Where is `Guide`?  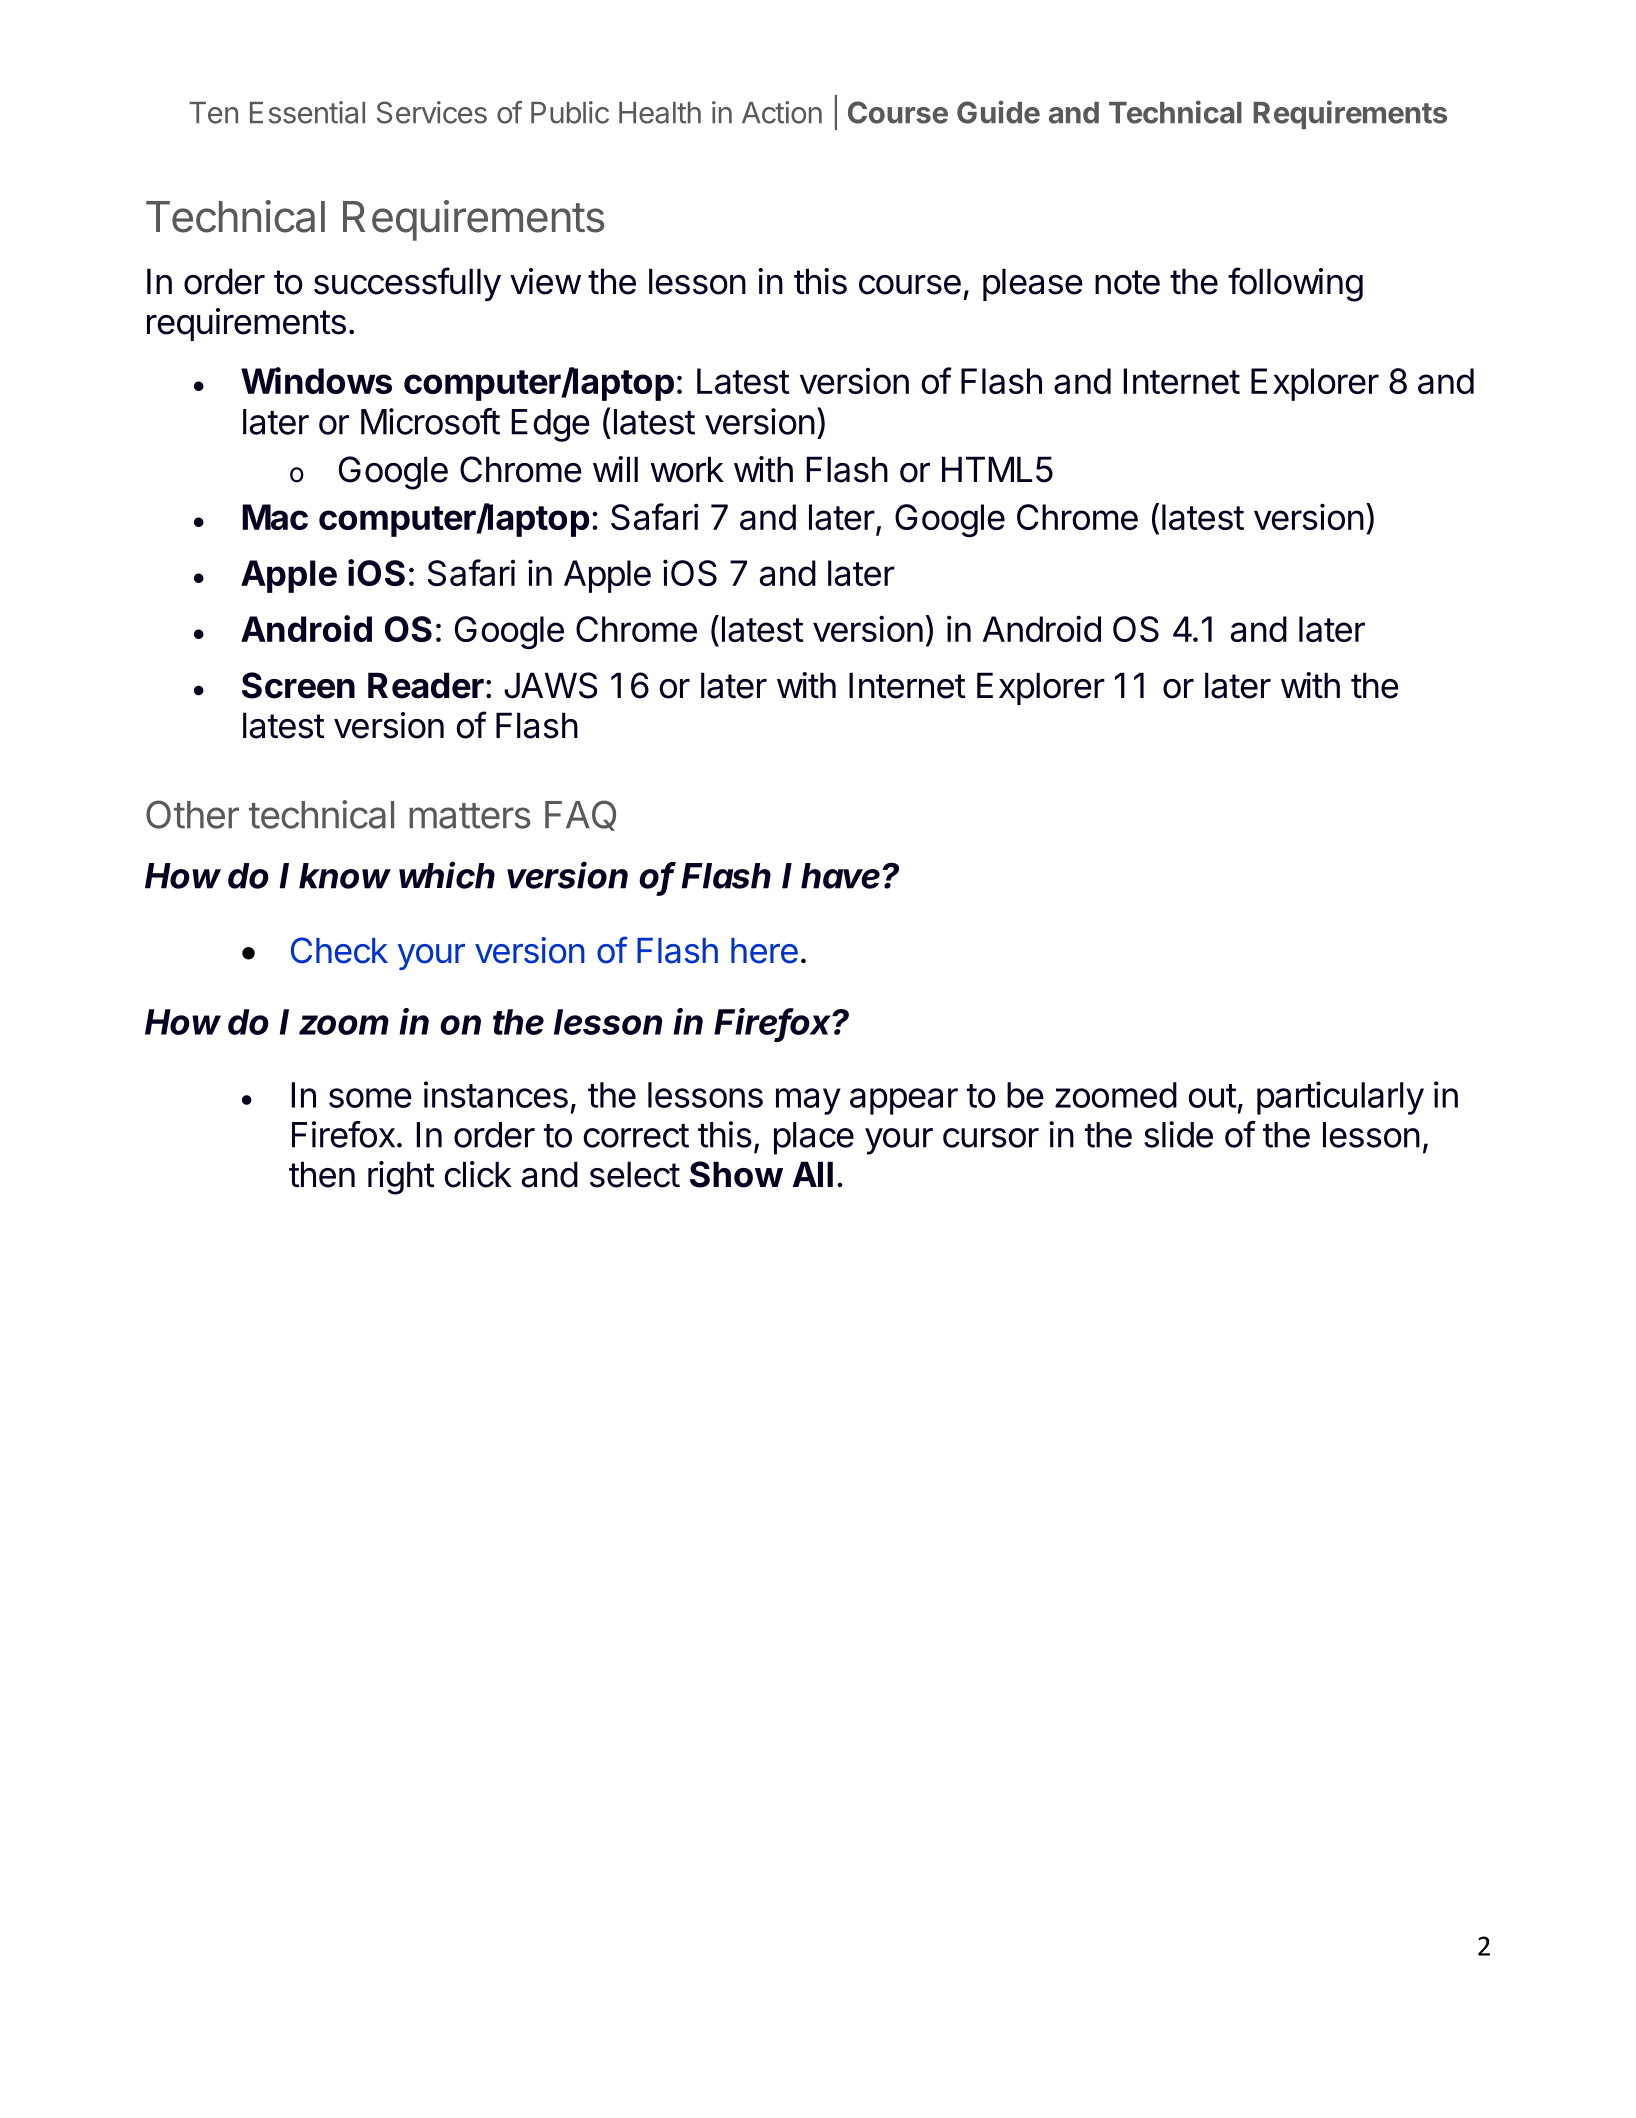
Guide is located at coordinates (998, 112).
